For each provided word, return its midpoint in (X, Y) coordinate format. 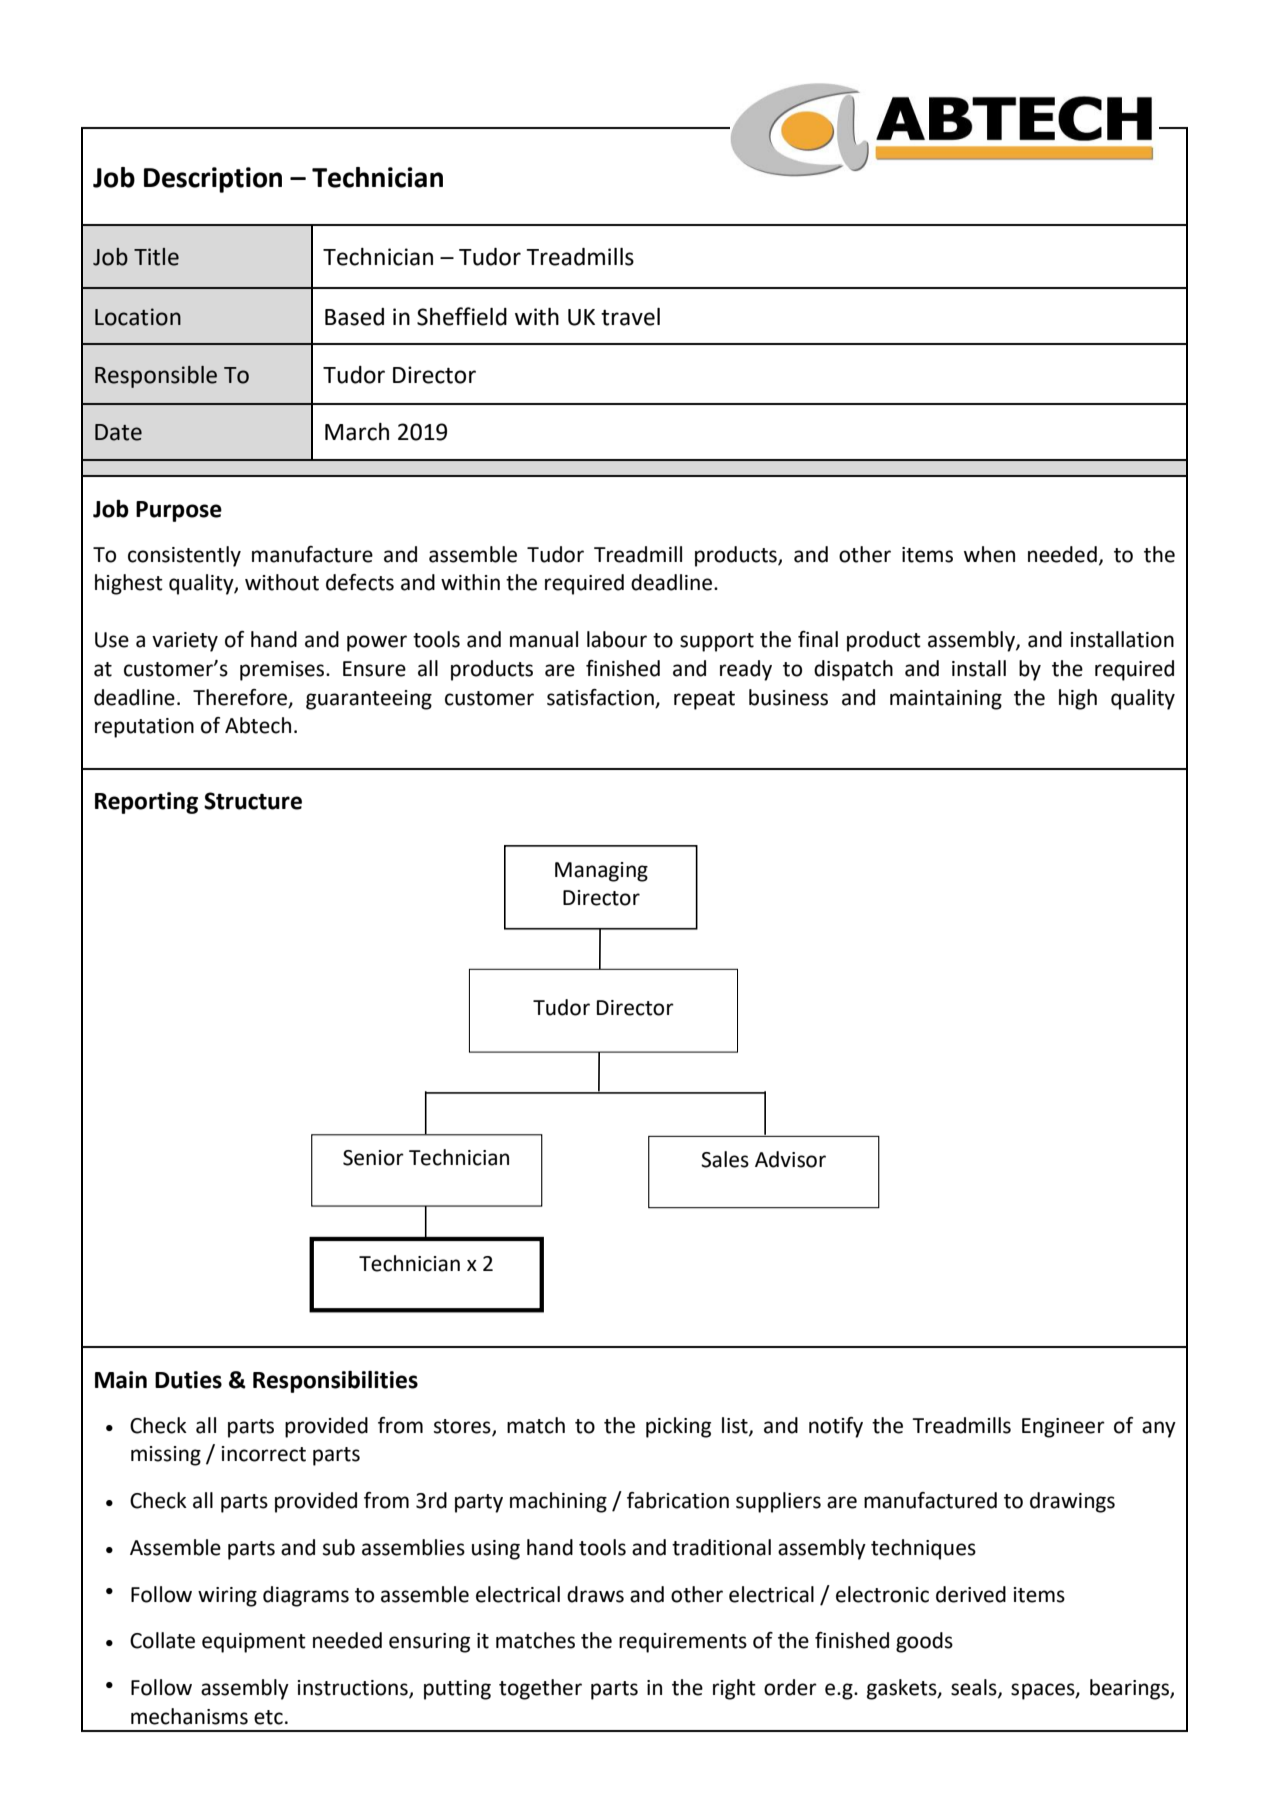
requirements (683, 1643)
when (989, 554)
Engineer (1063, 1428)
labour (617, 639)
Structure (253, 801)
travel (630, 317)
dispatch (853, 670)
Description (213, 180)
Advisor (790, 1159)
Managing (601, 872)
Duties (188, 1380)
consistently (184, 556)
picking (678, 1427)
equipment (254, 1643)
